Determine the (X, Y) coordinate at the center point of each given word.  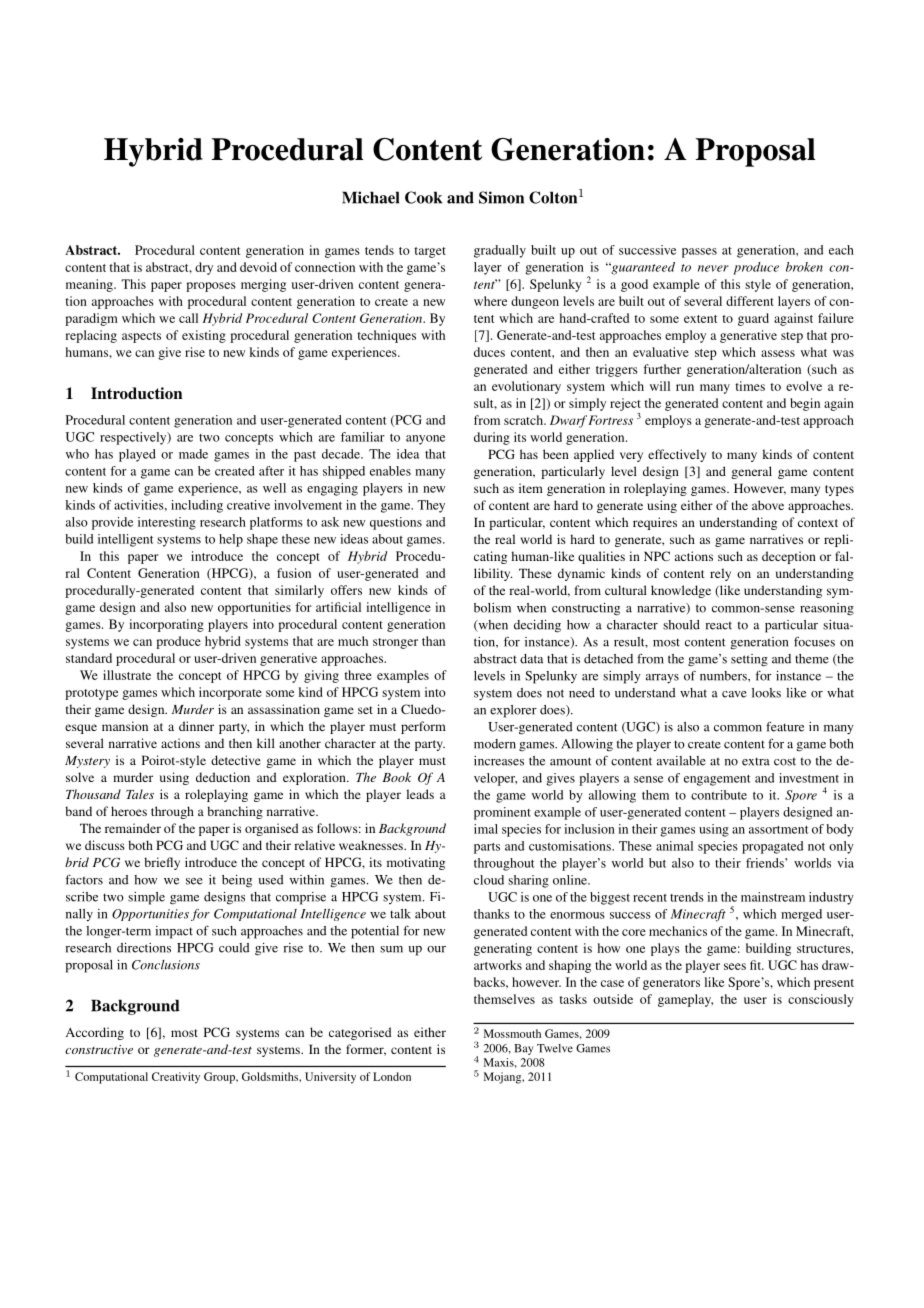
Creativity (176, 1078)
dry (204, 268)
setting (749, 660)
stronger (395, 643)
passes (699, 253)
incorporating (166, 625)
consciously (821, 1000)
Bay (523, 1049)
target (430, 252)
